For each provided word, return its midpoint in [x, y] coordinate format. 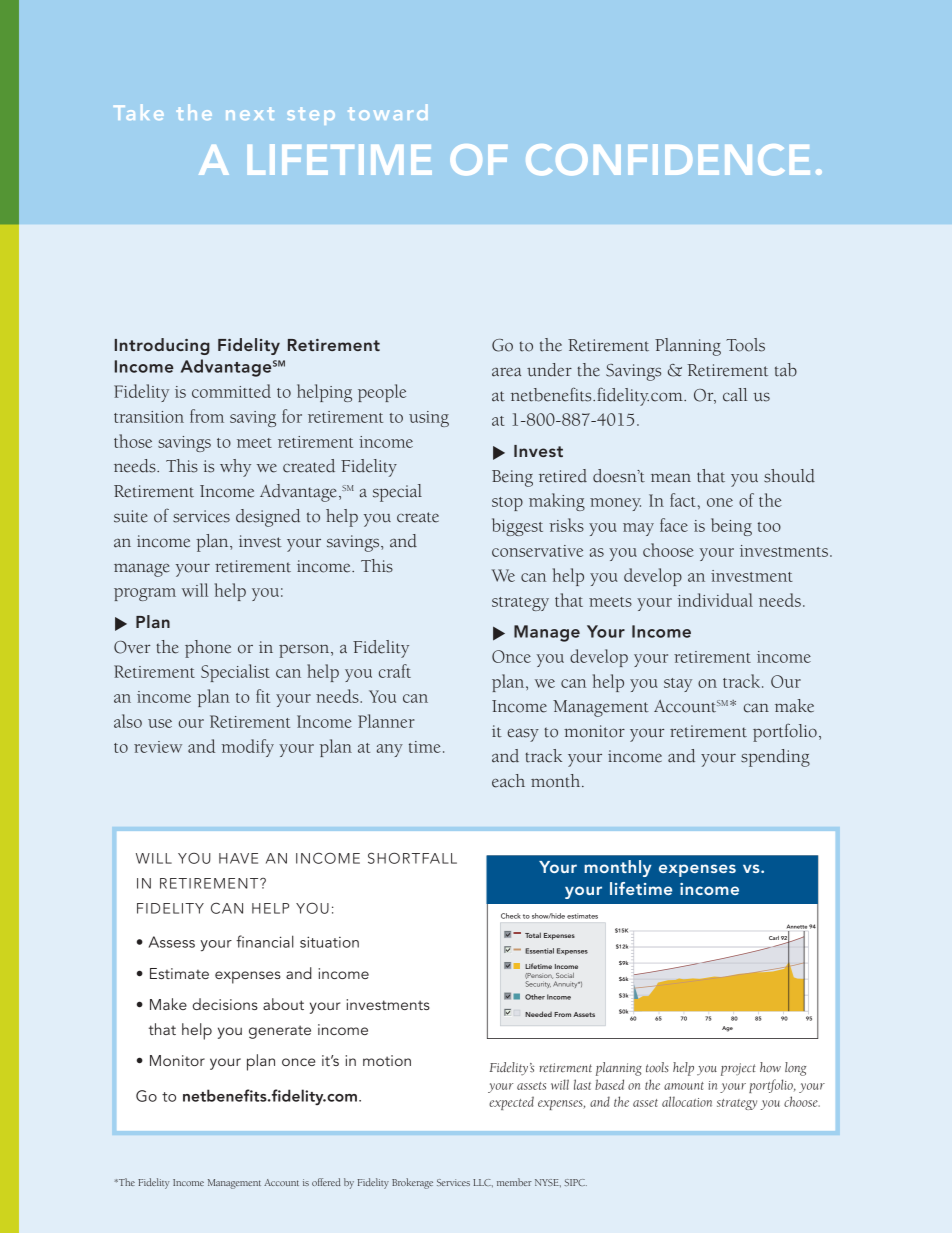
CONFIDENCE [668, 159]
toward [387, 112]
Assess [172, 942]
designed [268, 518]
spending [775, 758]
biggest [517, 527]
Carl [774, 938]
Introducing [162, 346]
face [674, 525]
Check [511, 916]
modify [248, 748]
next [250, 113]
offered [326, 1182]
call [735, 395]
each [508, 781]
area [506, 372]
